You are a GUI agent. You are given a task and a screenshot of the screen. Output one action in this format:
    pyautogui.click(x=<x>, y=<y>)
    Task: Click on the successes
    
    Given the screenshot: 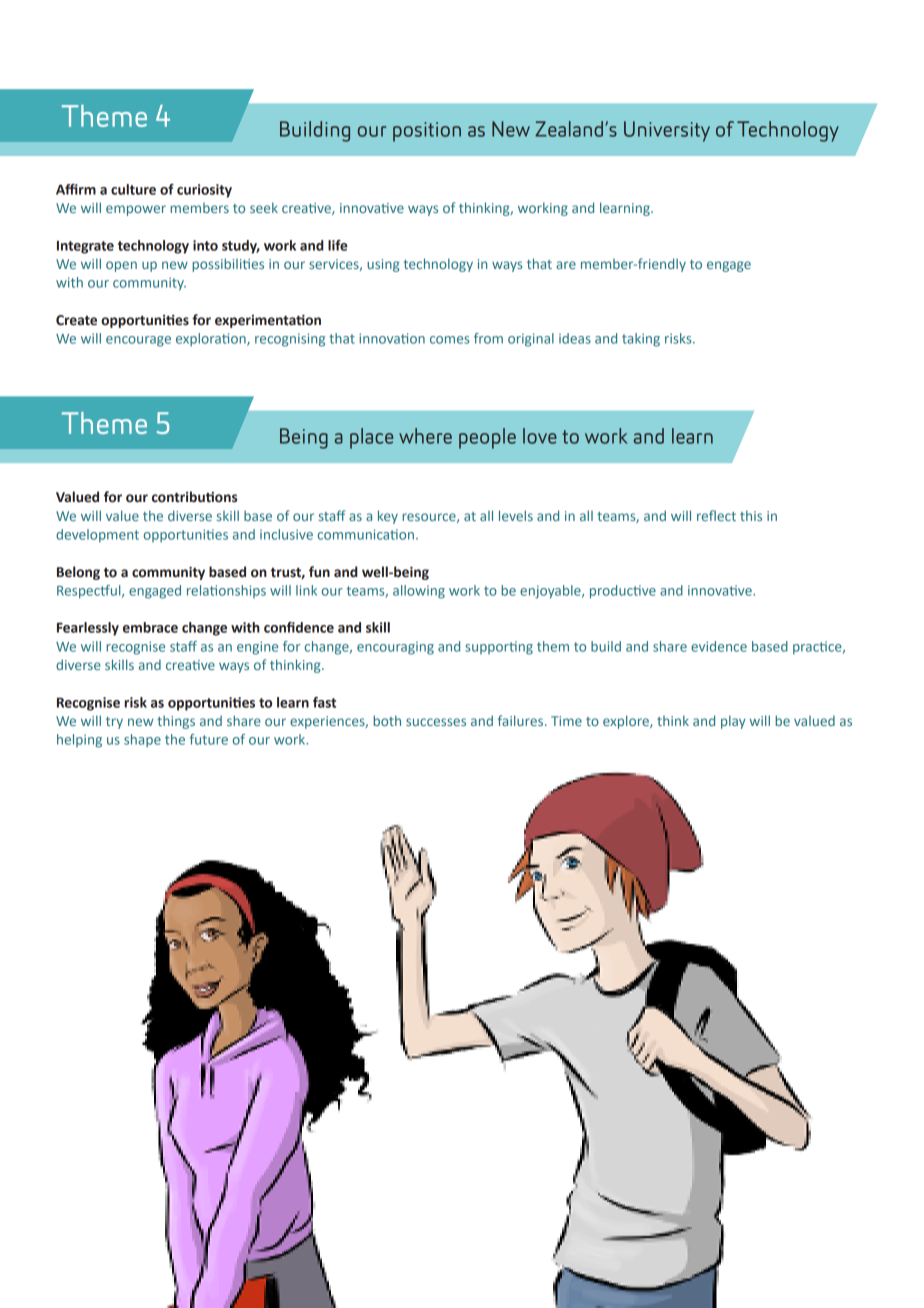 What is the action you would take?
    pyautogui.click(x=436, y=722)
